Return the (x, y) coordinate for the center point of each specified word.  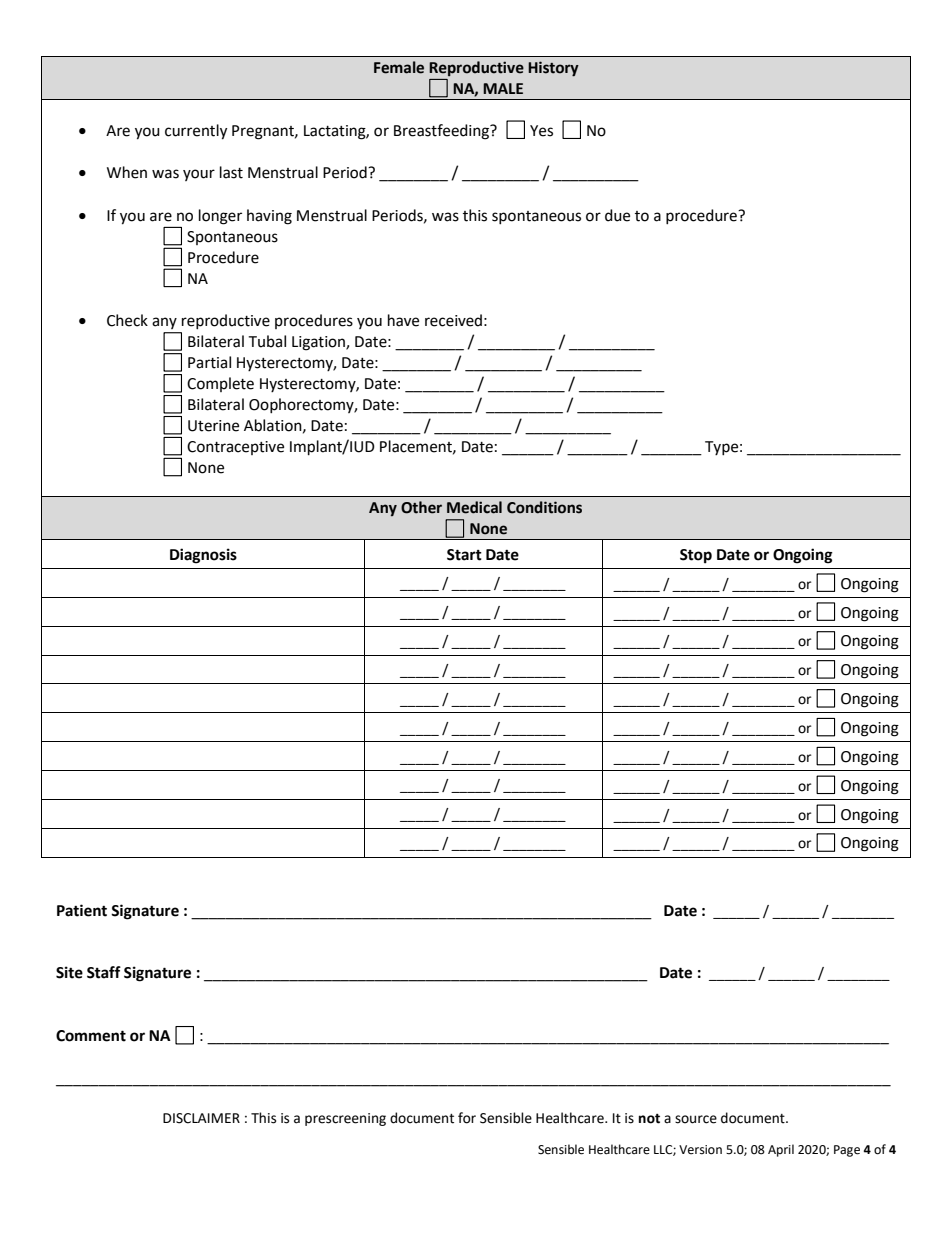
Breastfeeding (443, 132)
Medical (474, 507)
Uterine (213, 426)
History (553, 69)
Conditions (544, 507)
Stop (696, 556)
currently (196, 132)
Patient (82, 910)
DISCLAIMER (201, 1118)
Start (464, 555)
